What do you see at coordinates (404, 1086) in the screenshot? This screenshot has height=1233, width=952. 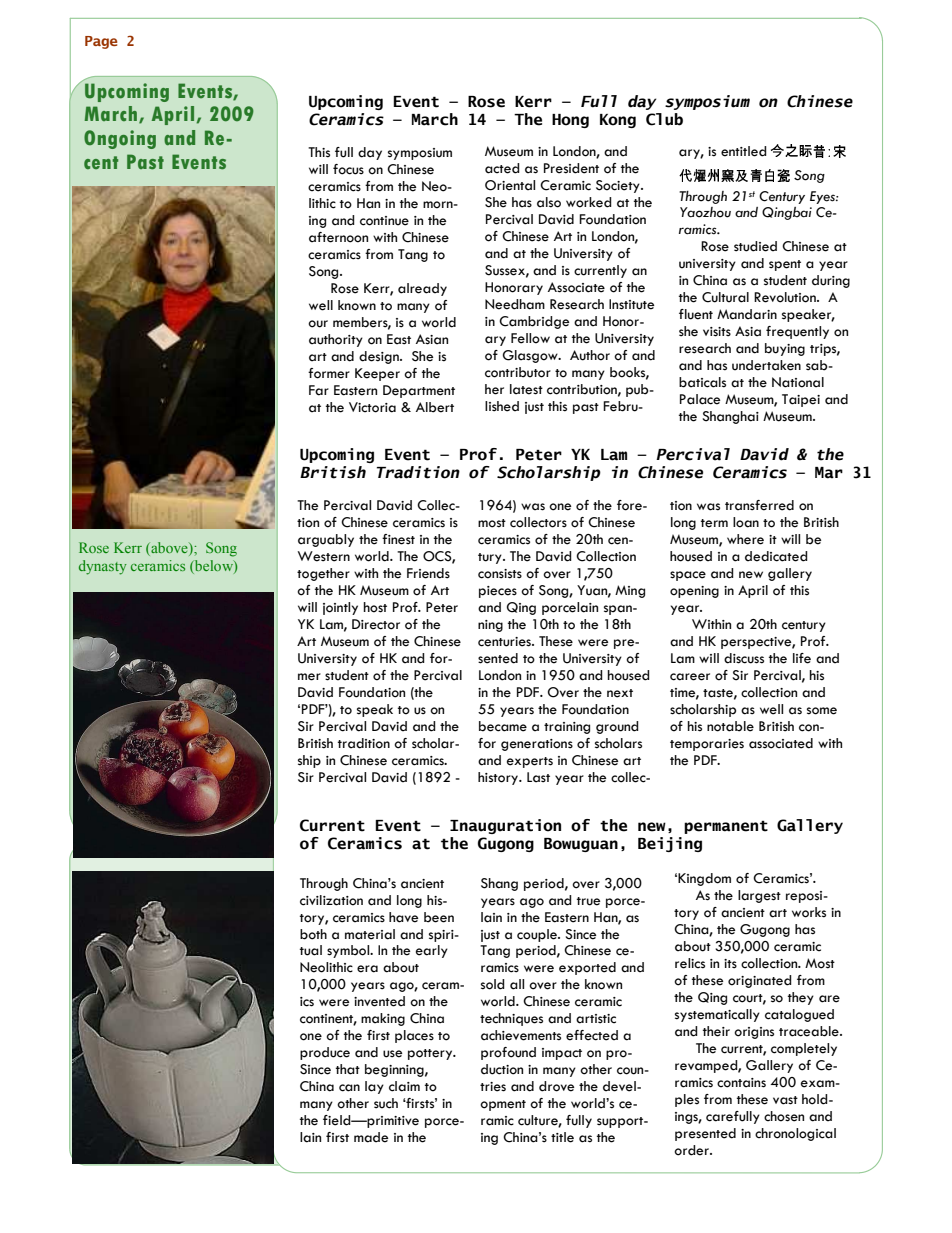 I see `claim` at bounding box center [404, 1086].
